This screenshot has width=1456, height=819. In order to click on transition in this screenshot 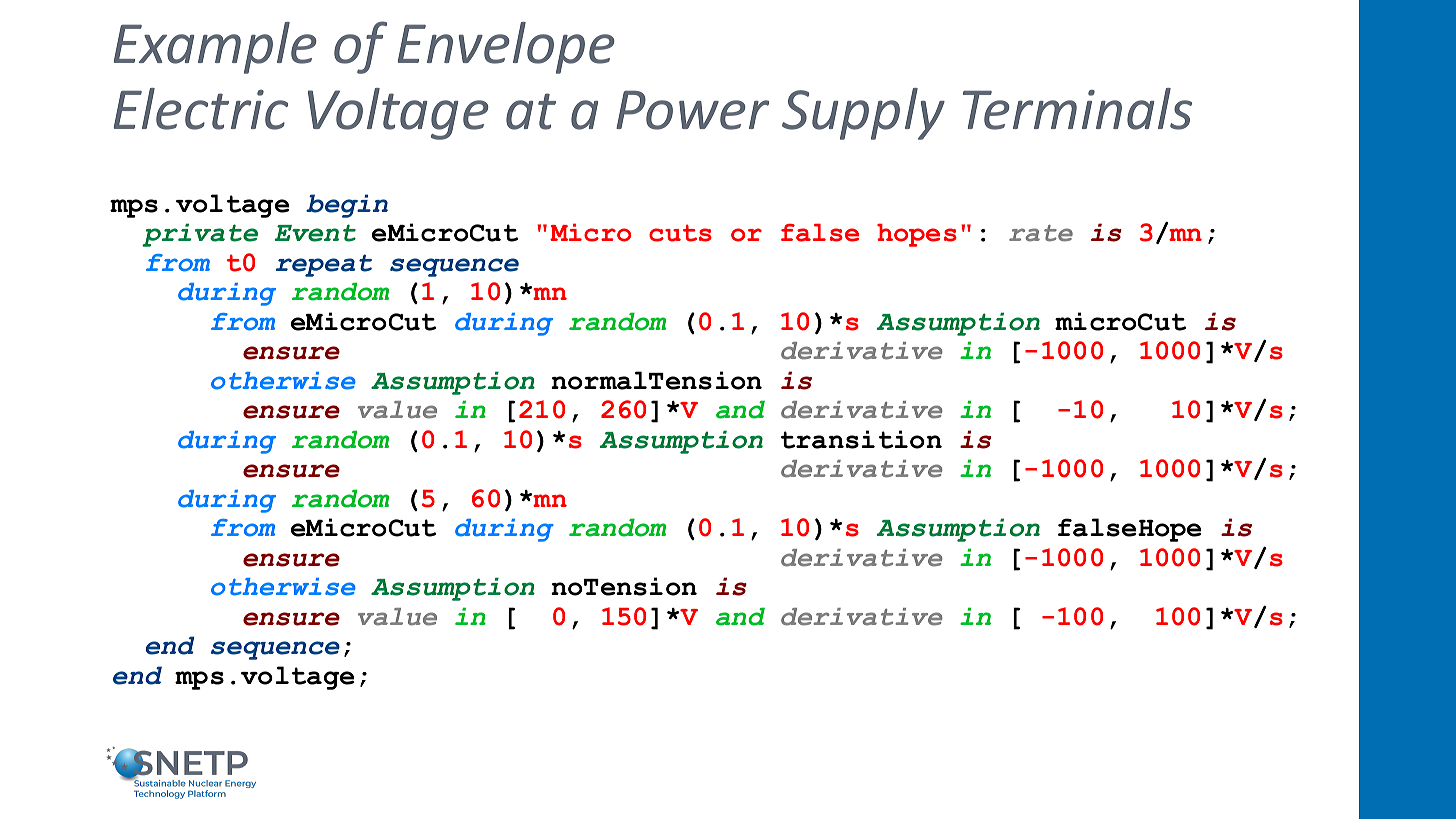, I will do `click(861, 439)`.
